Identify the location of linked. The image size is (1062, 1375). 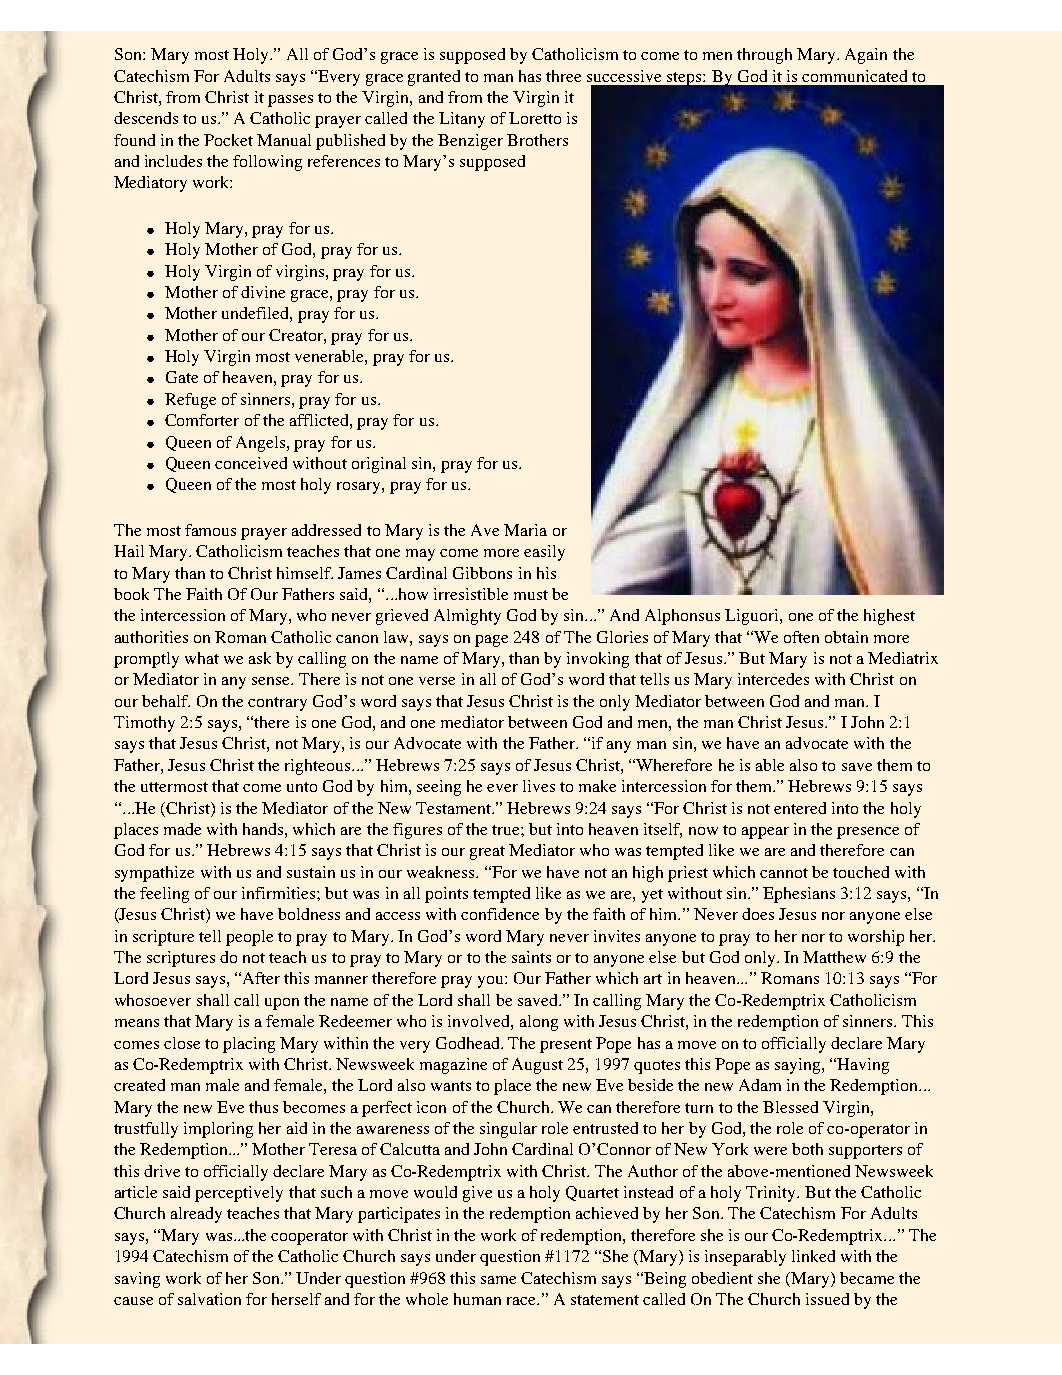
(813, 1256).
